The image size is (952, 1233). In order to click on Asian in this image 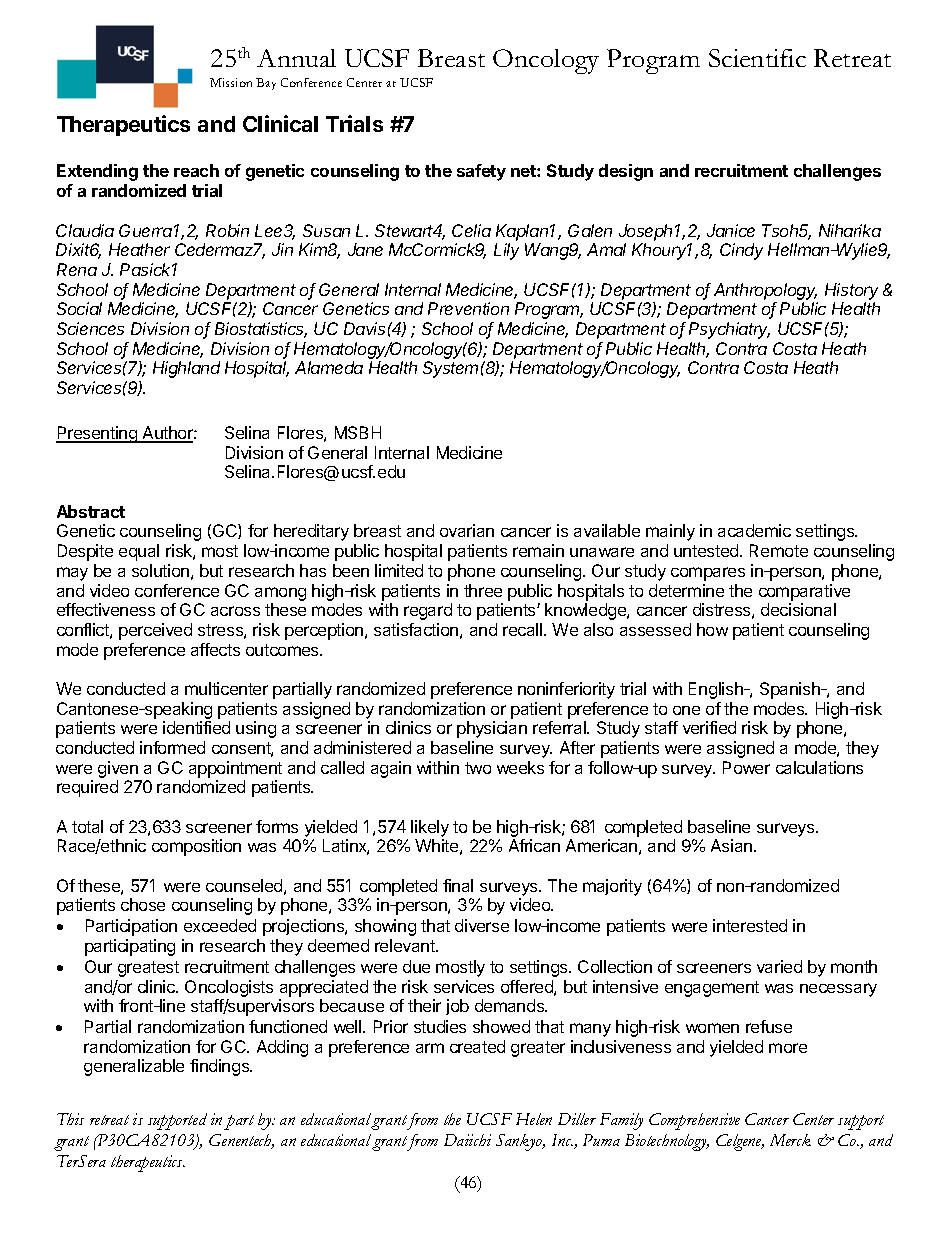, I will do `click(733, 845)`.
